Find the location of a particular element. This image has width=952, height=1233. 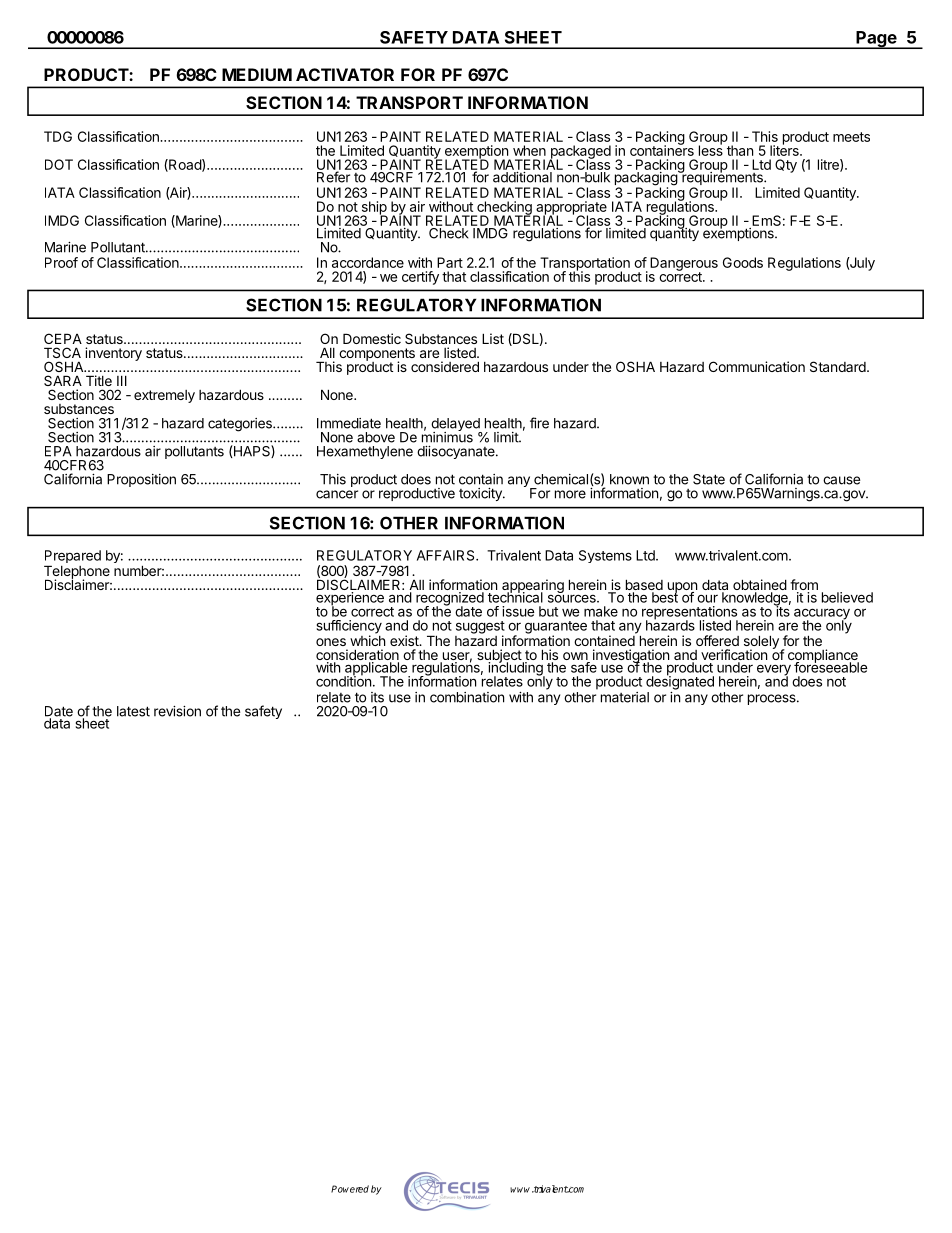

revision is located at coordinates (177, 711).
